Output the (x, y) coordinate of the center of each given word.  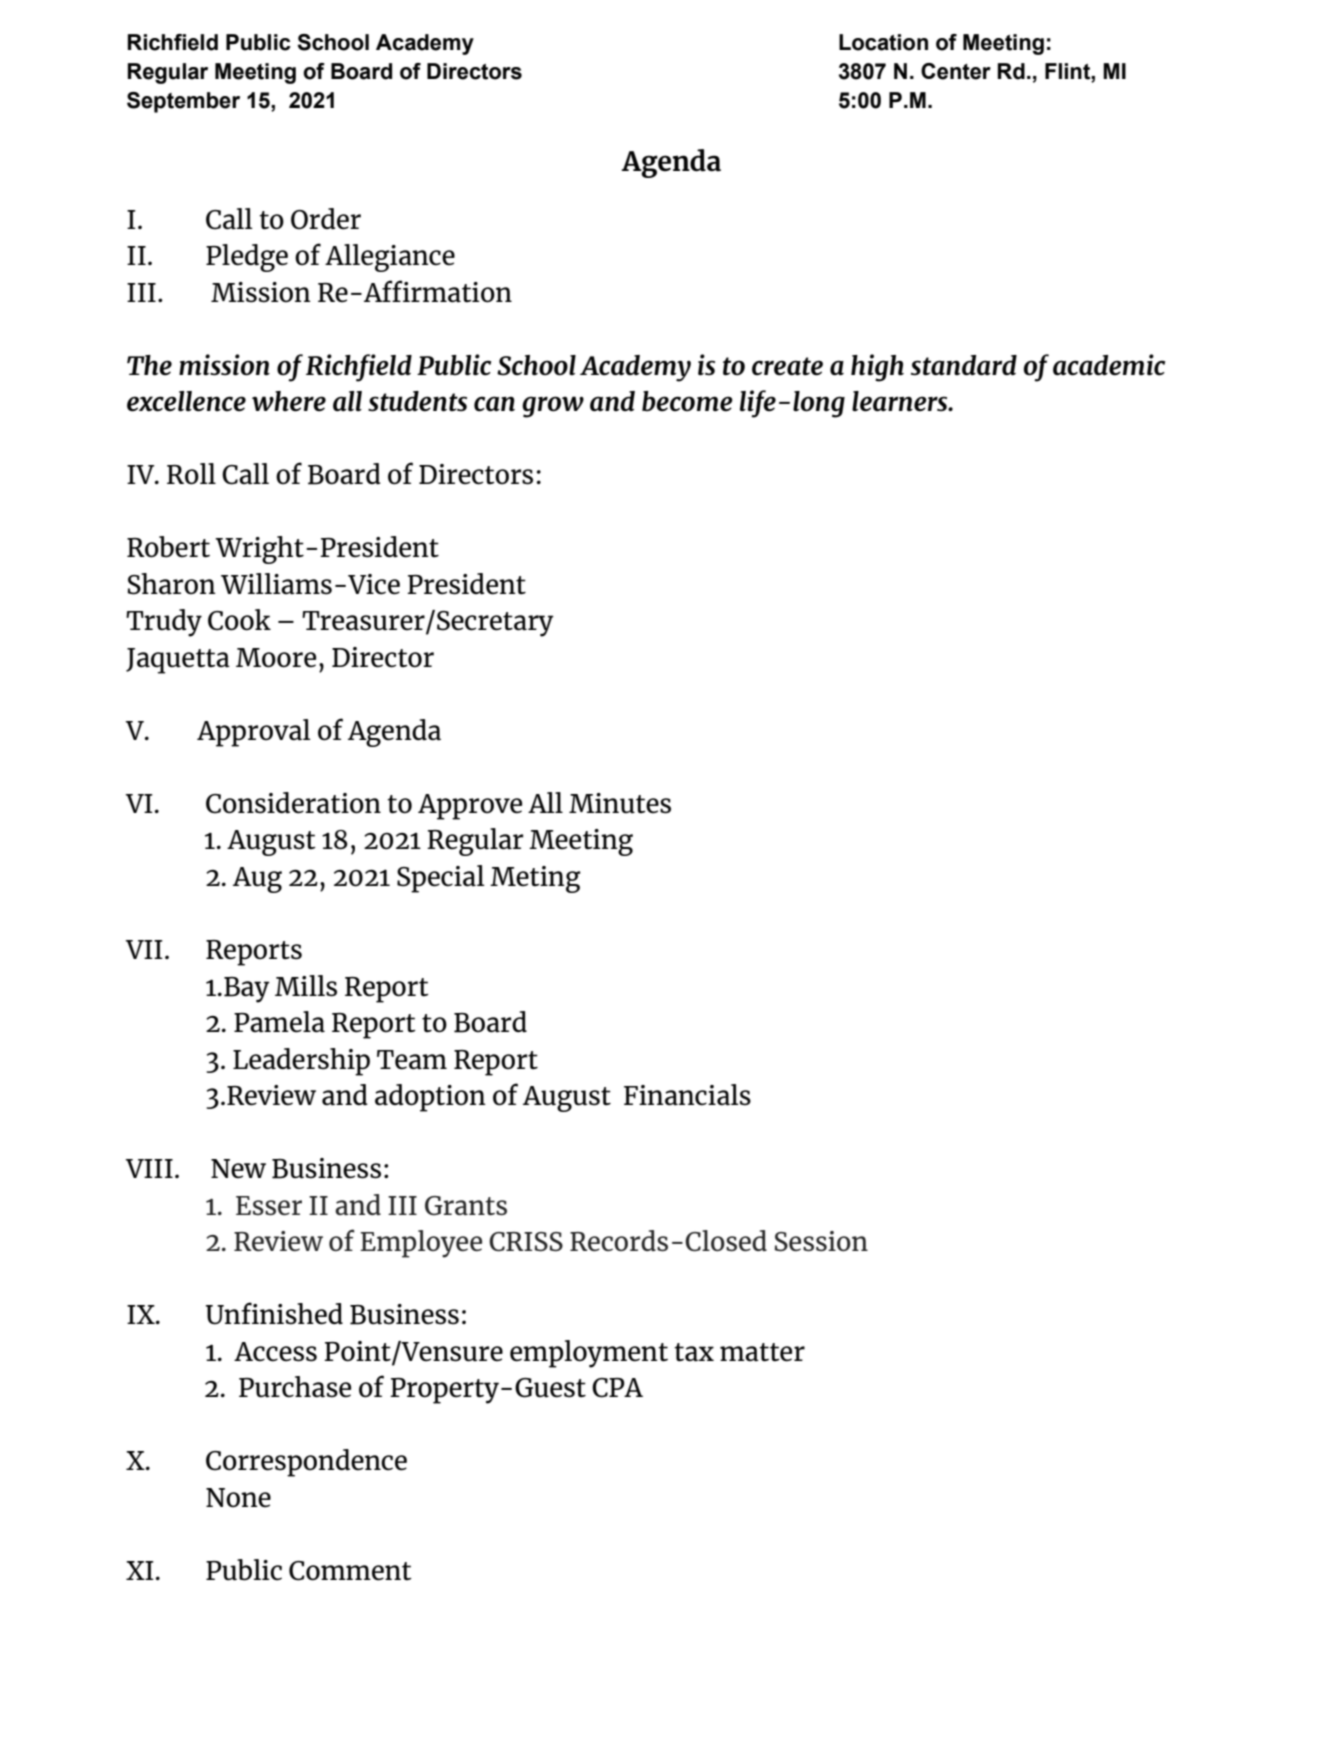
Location (883, 42)
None (238, 1498)
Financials (687, 1095)
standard (964, 365)
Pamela (279, 1022)
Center (956, 71)
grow (553, 407)
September (183, 102)
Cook (239, 620)
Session (821, 1241)
